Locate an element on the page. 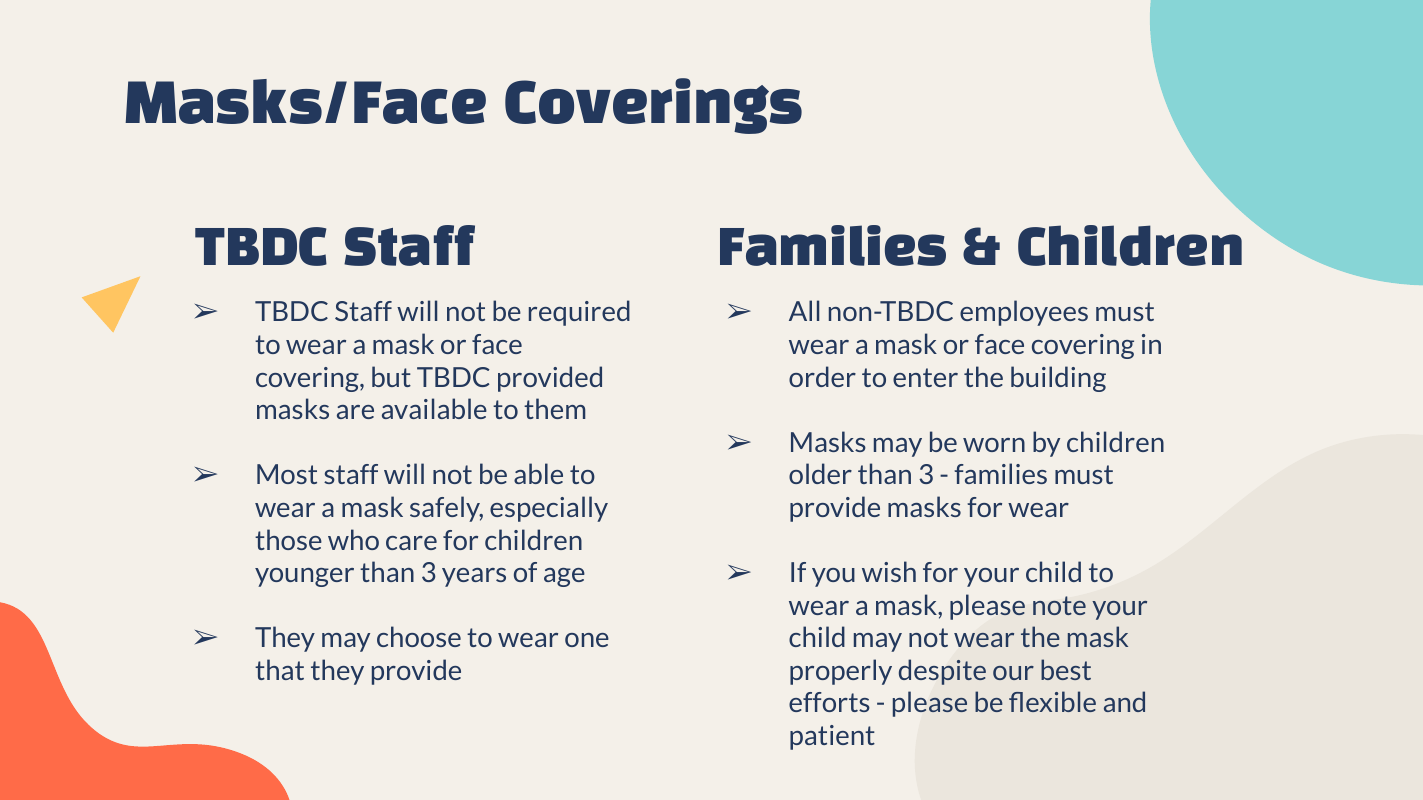 Image resolution: width=1423 pixels, height=800 pixels. choose is located at coordinates (419, 636).
